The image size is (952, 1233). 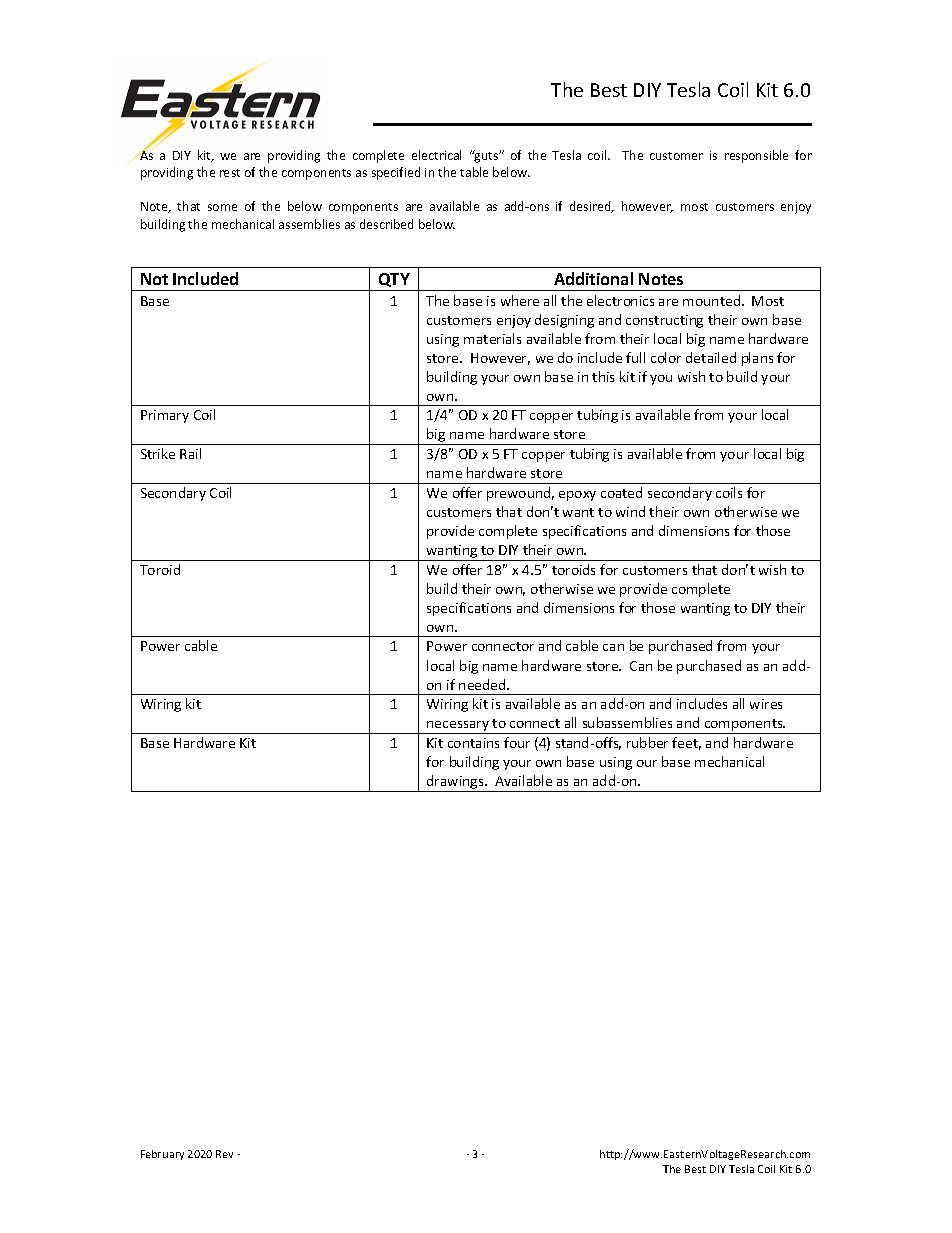 What do you see at coordinates (630, 511) in the screenshot?
I see `wind` at bounding box center [630, 511].
